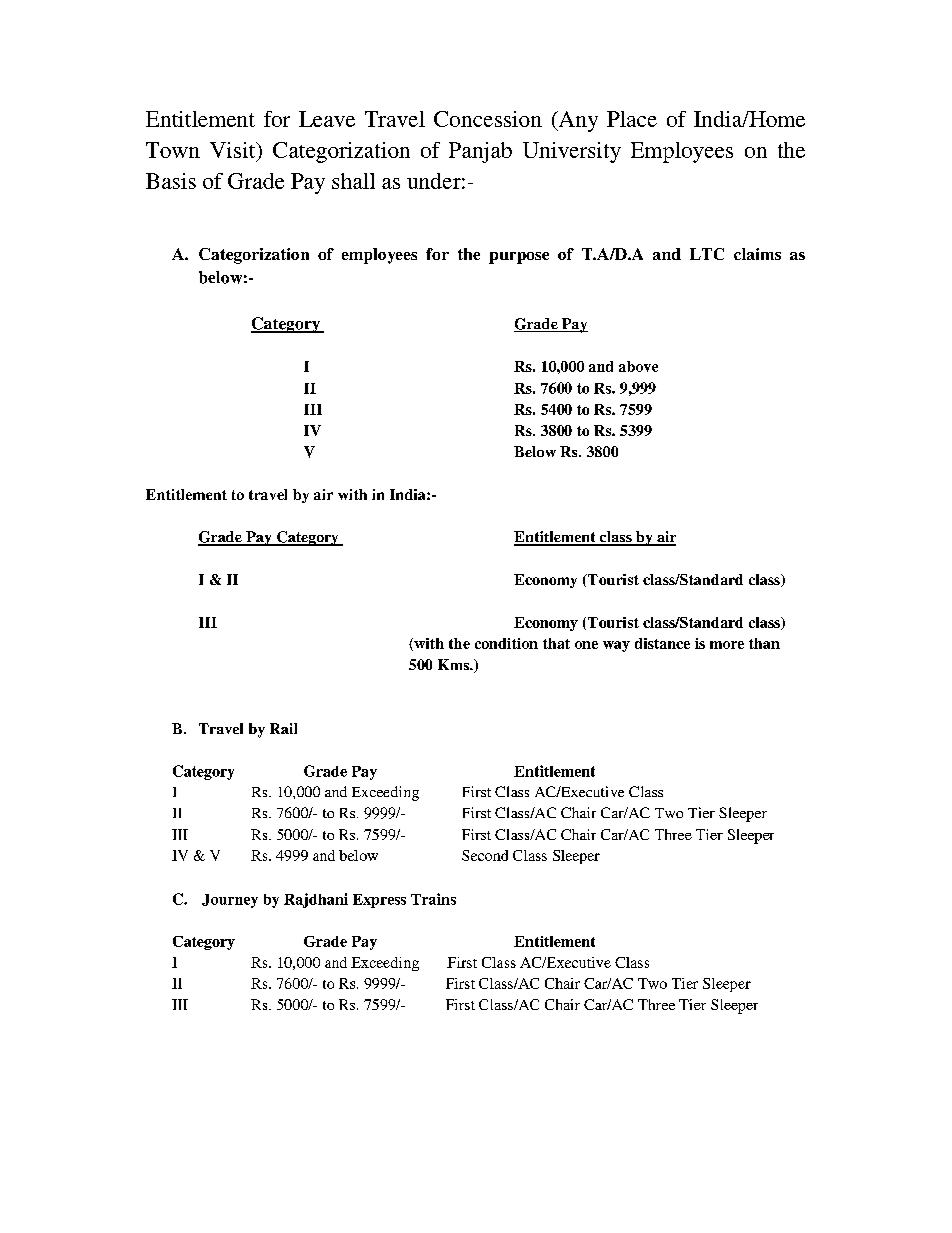  Describe the element at coordinates (433, 899) in the screenshot. I see `Trains` at that location.
